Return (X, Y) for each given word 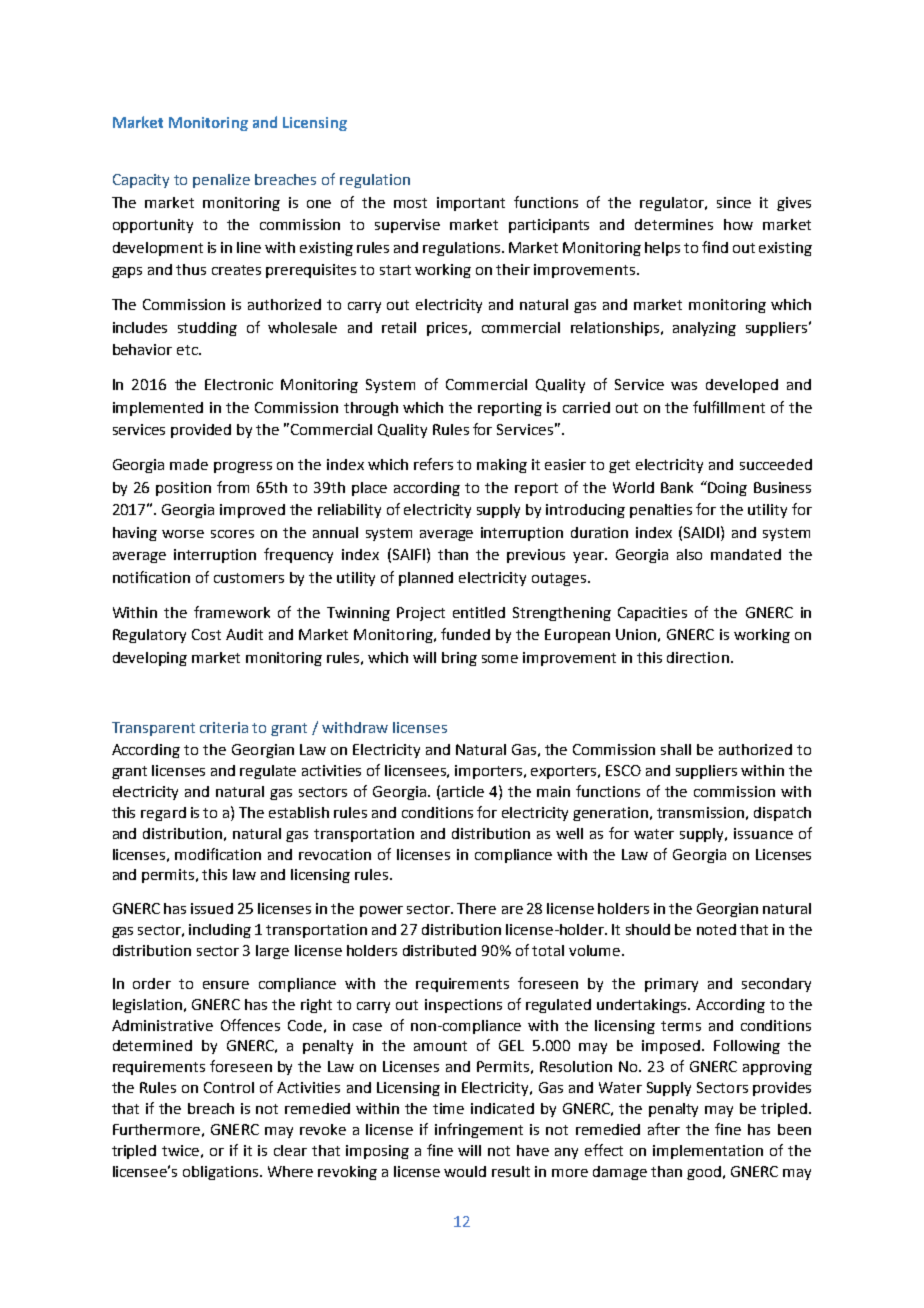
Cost (206, 634)
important (471, 204)
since (734, 202)
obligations (222, 1173)
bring (459, 659)
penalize (221, 181)
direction (698, 657)
